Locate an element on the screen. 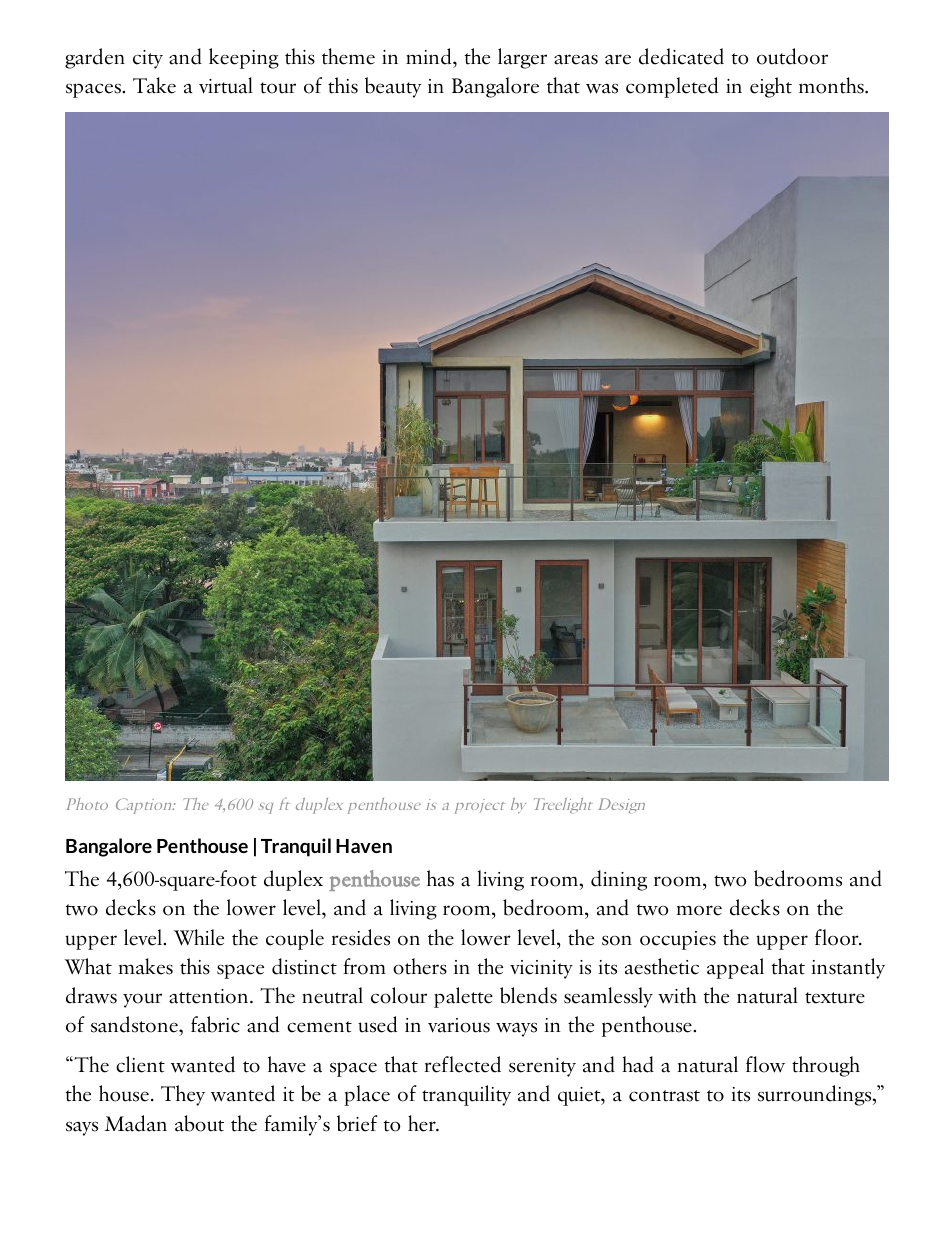  has is located at coordinates (440, 878).
